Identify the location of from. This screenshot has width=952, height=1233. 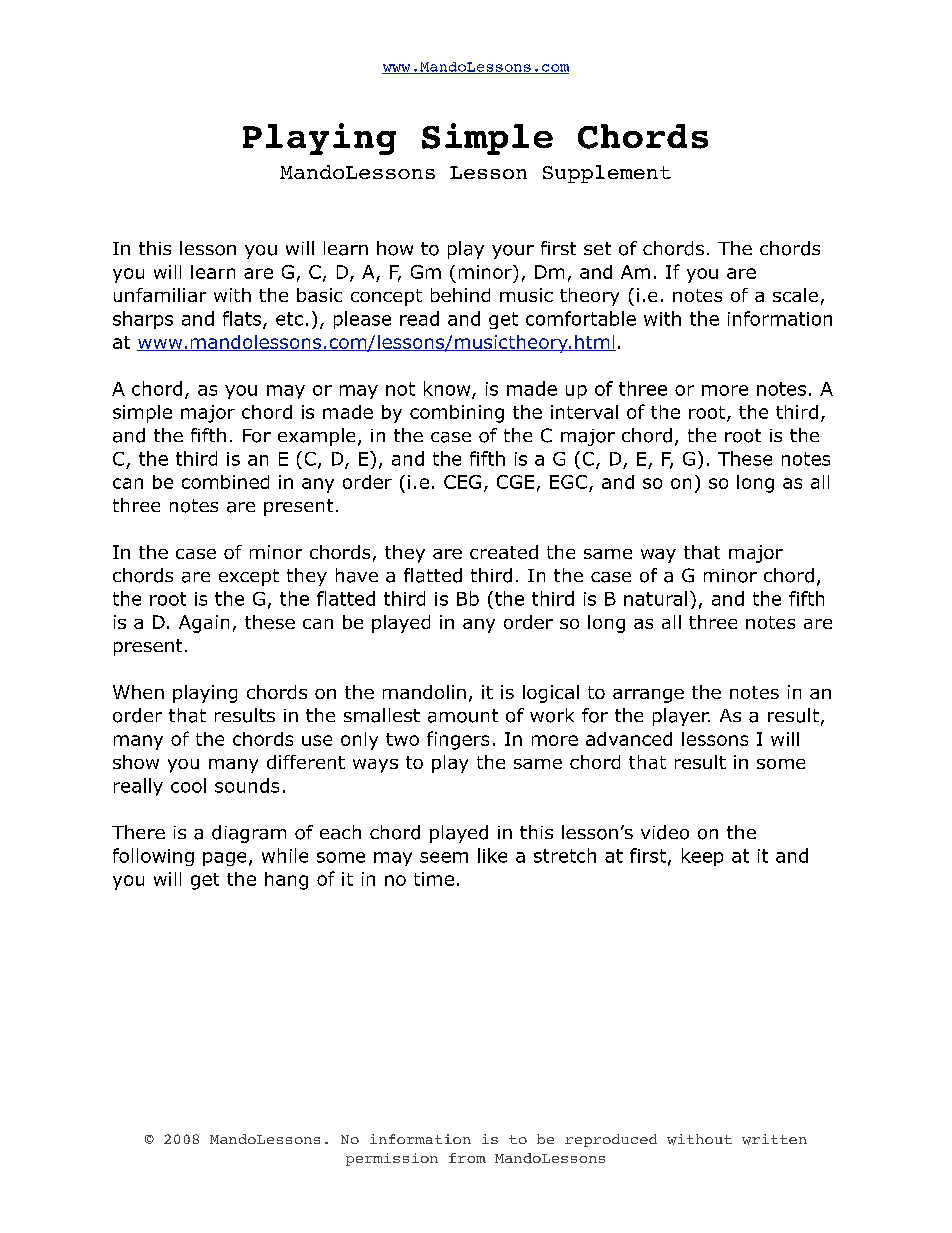
(467, 1158).
